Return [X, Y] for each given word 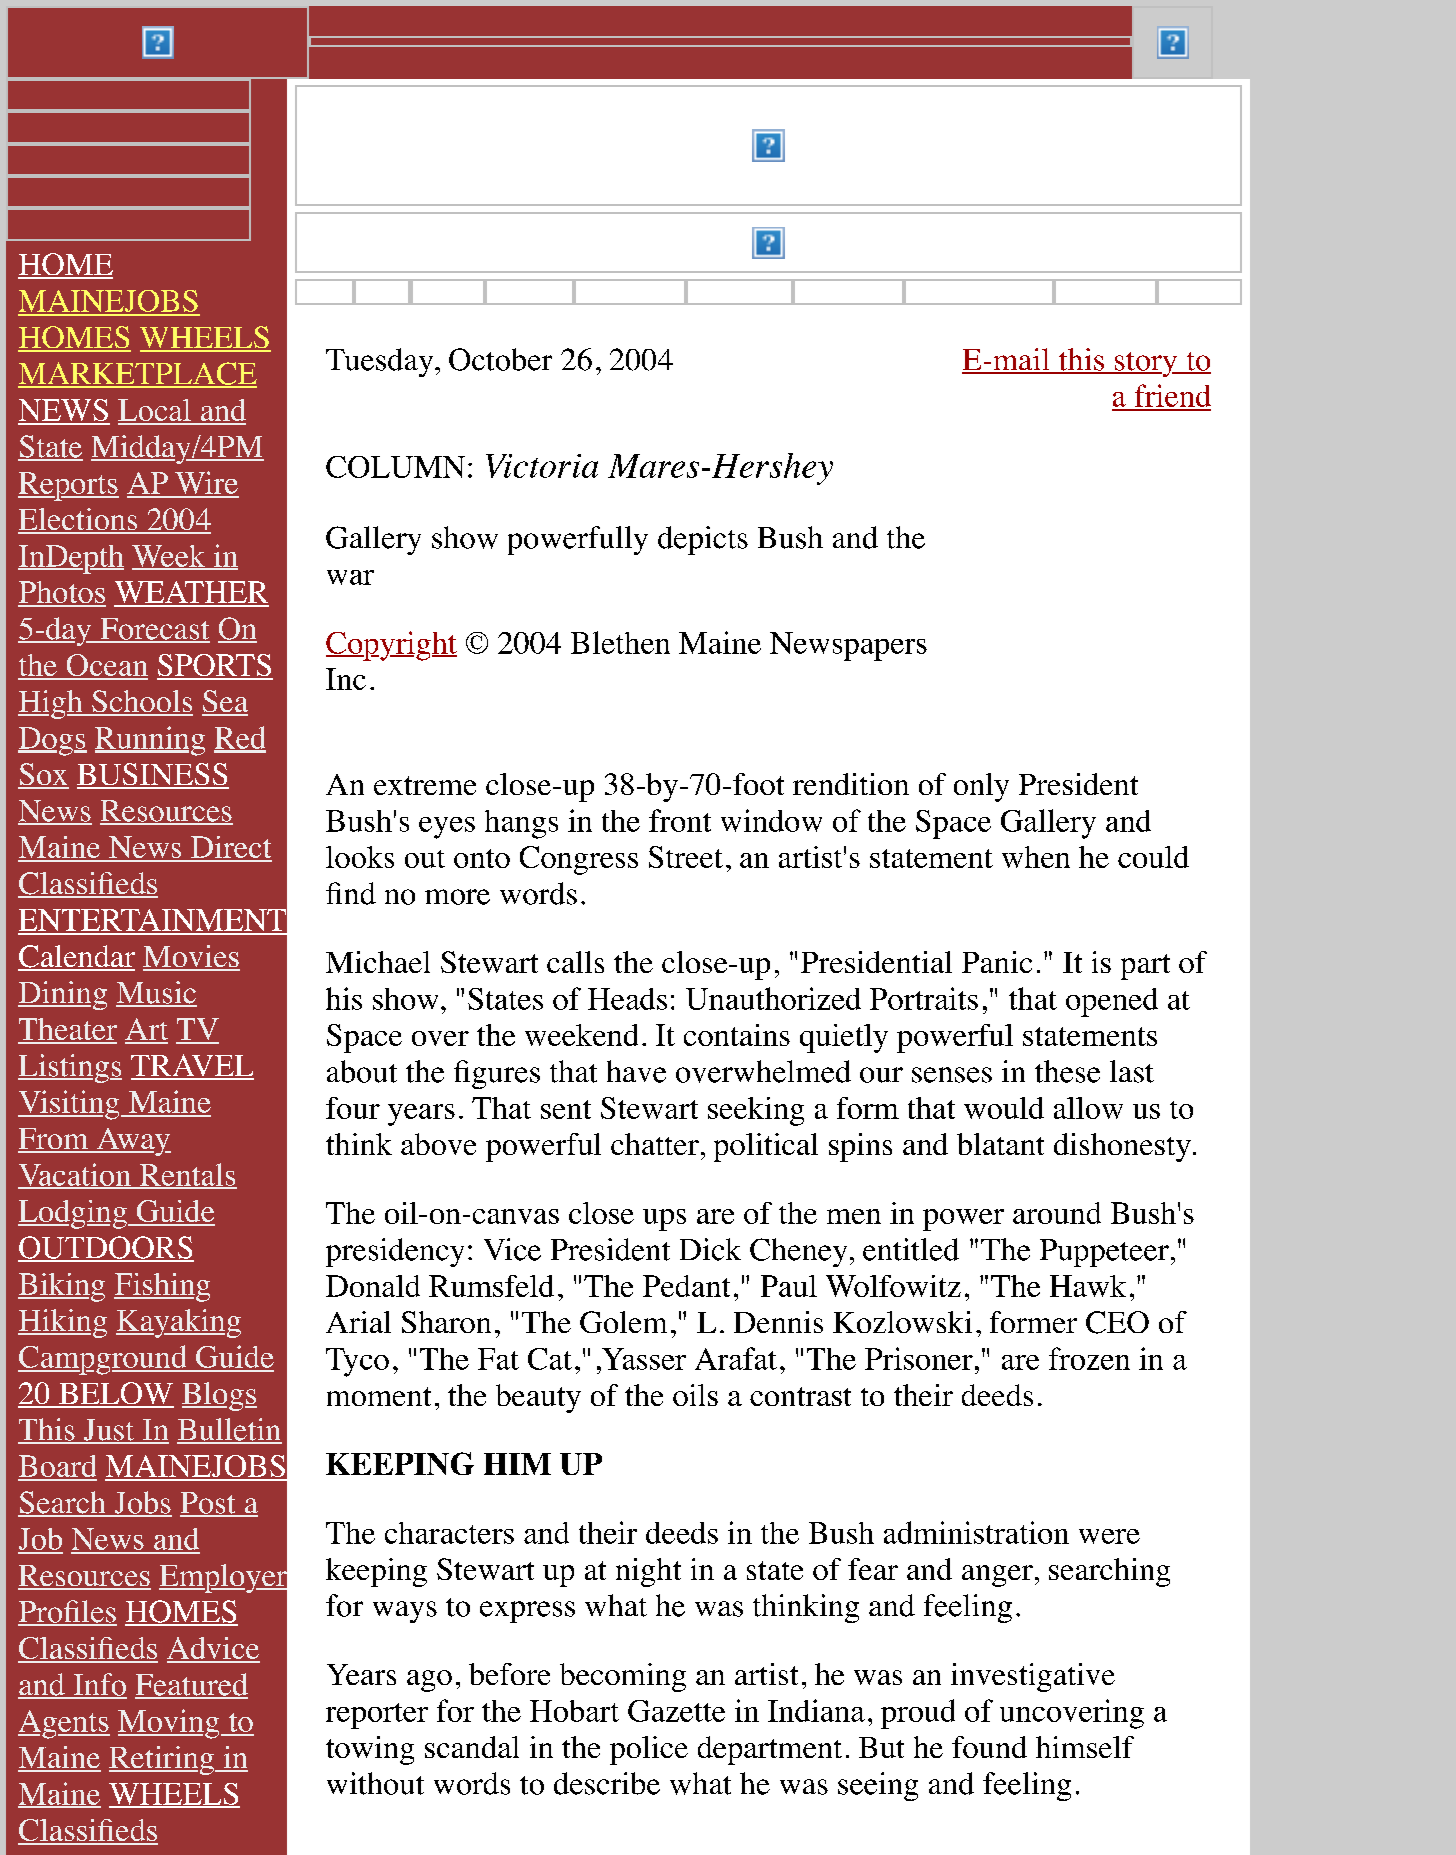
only [981, 787]
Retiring [162, 1760]
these [1067, 1071]
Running [150, 741]
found [989, 1747]
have [636, 1071]
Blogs [219, 1396]
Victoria [542, 466]
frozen [1089, 1358]
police [649, 1750]
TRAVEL [192, 1066]
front [680, 820]
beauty [538, 1398]
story [1146, 364]
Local [155, 411]
